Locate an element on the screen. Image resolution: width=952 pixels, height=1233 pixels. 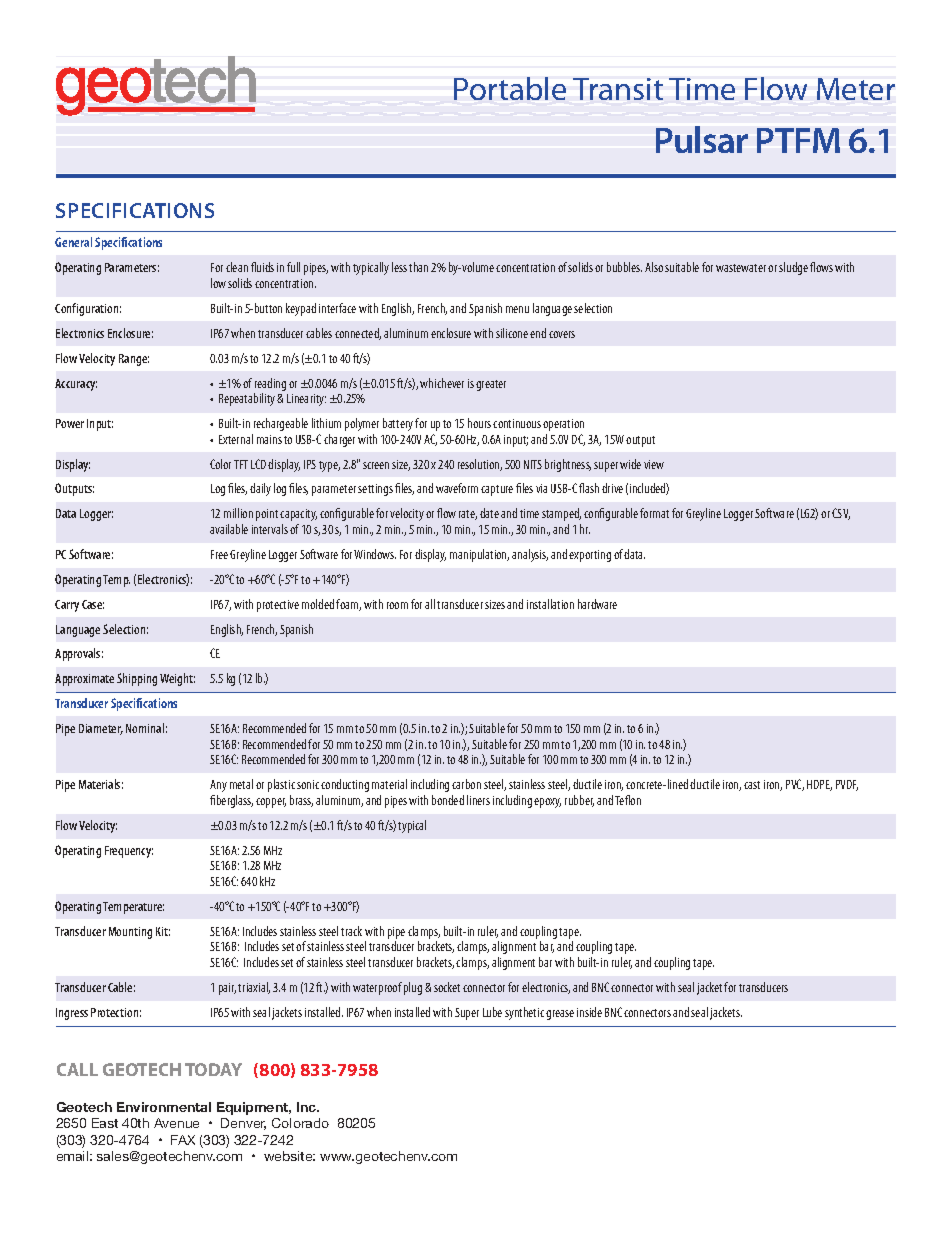
hours is located at coordinates (479, 423).
